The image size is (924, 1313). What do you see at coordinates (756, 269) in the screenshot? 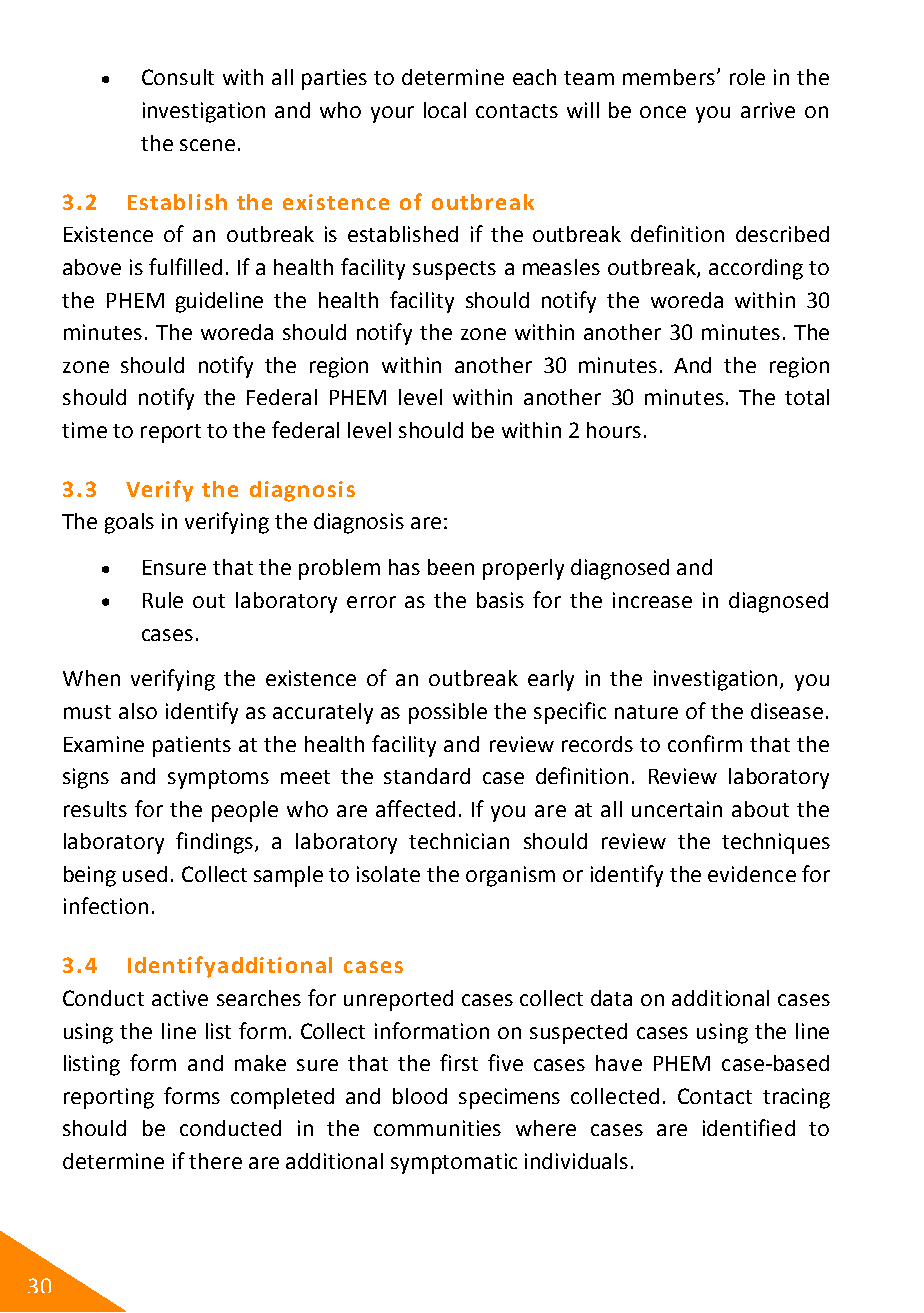
I see `according` at bounding box center [756, 269].
